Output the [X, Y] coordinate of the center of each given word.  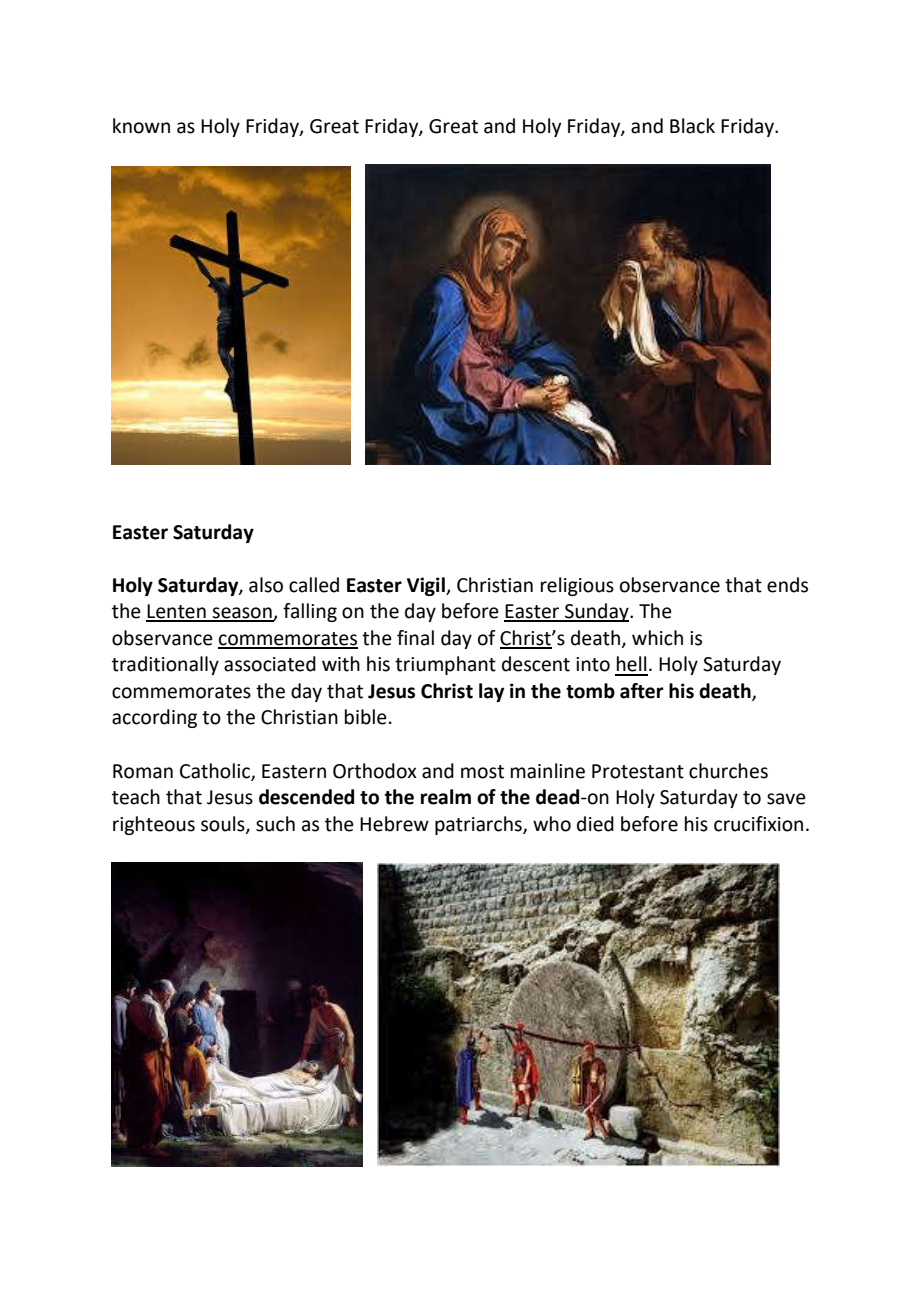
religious [577, 586]
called [314, 585]
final [415, 638]
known [141, 126]
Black [692, 126]
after [642, 691]
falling [310, 612]
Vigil [427, 586]
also [266, 585]
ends [787, 585]
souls [224, 824]
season [242, 614]
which [657, 638]
